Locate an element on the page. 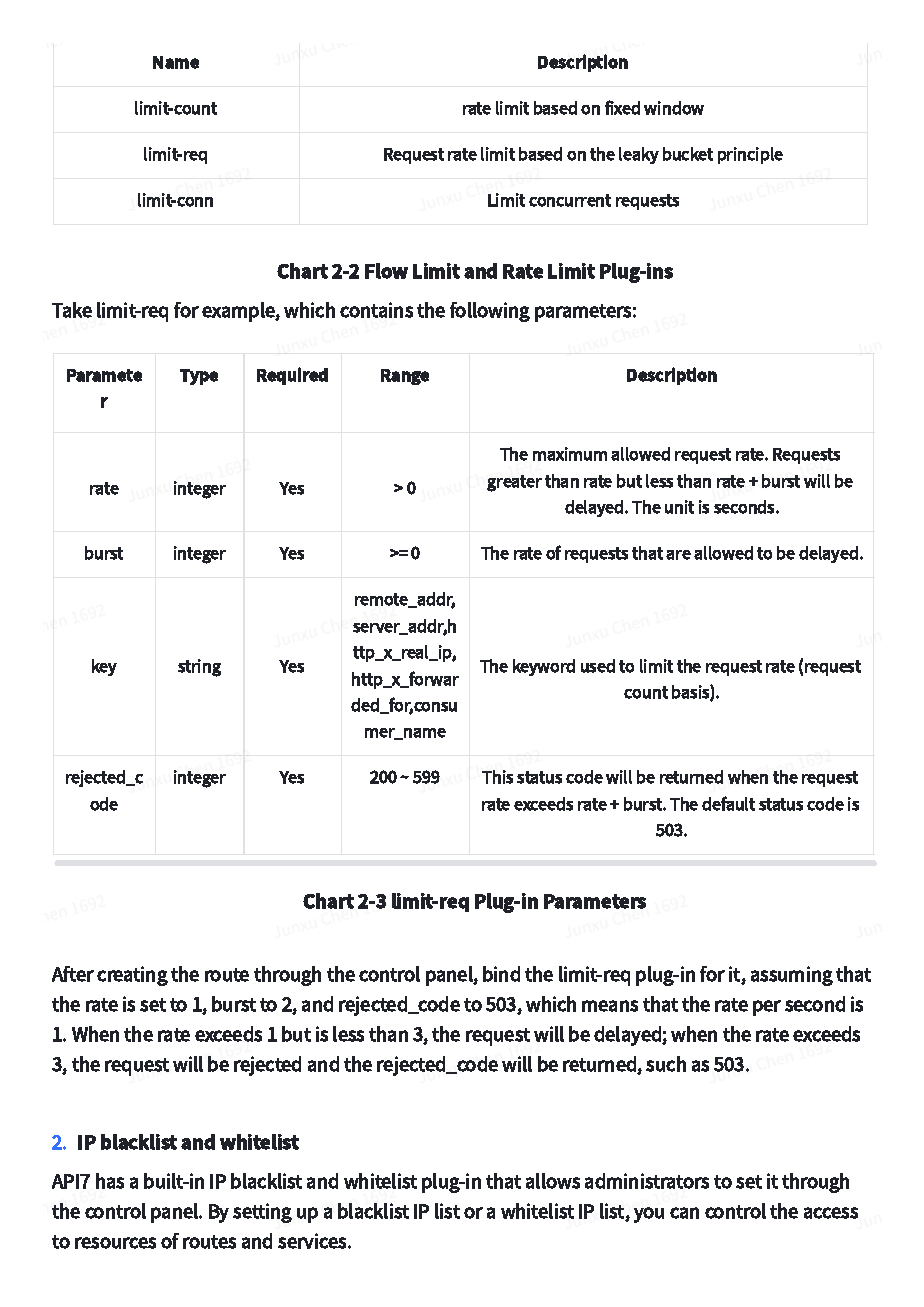 The image size is (924, 1307). Range is located at coordinates (405, 377).
